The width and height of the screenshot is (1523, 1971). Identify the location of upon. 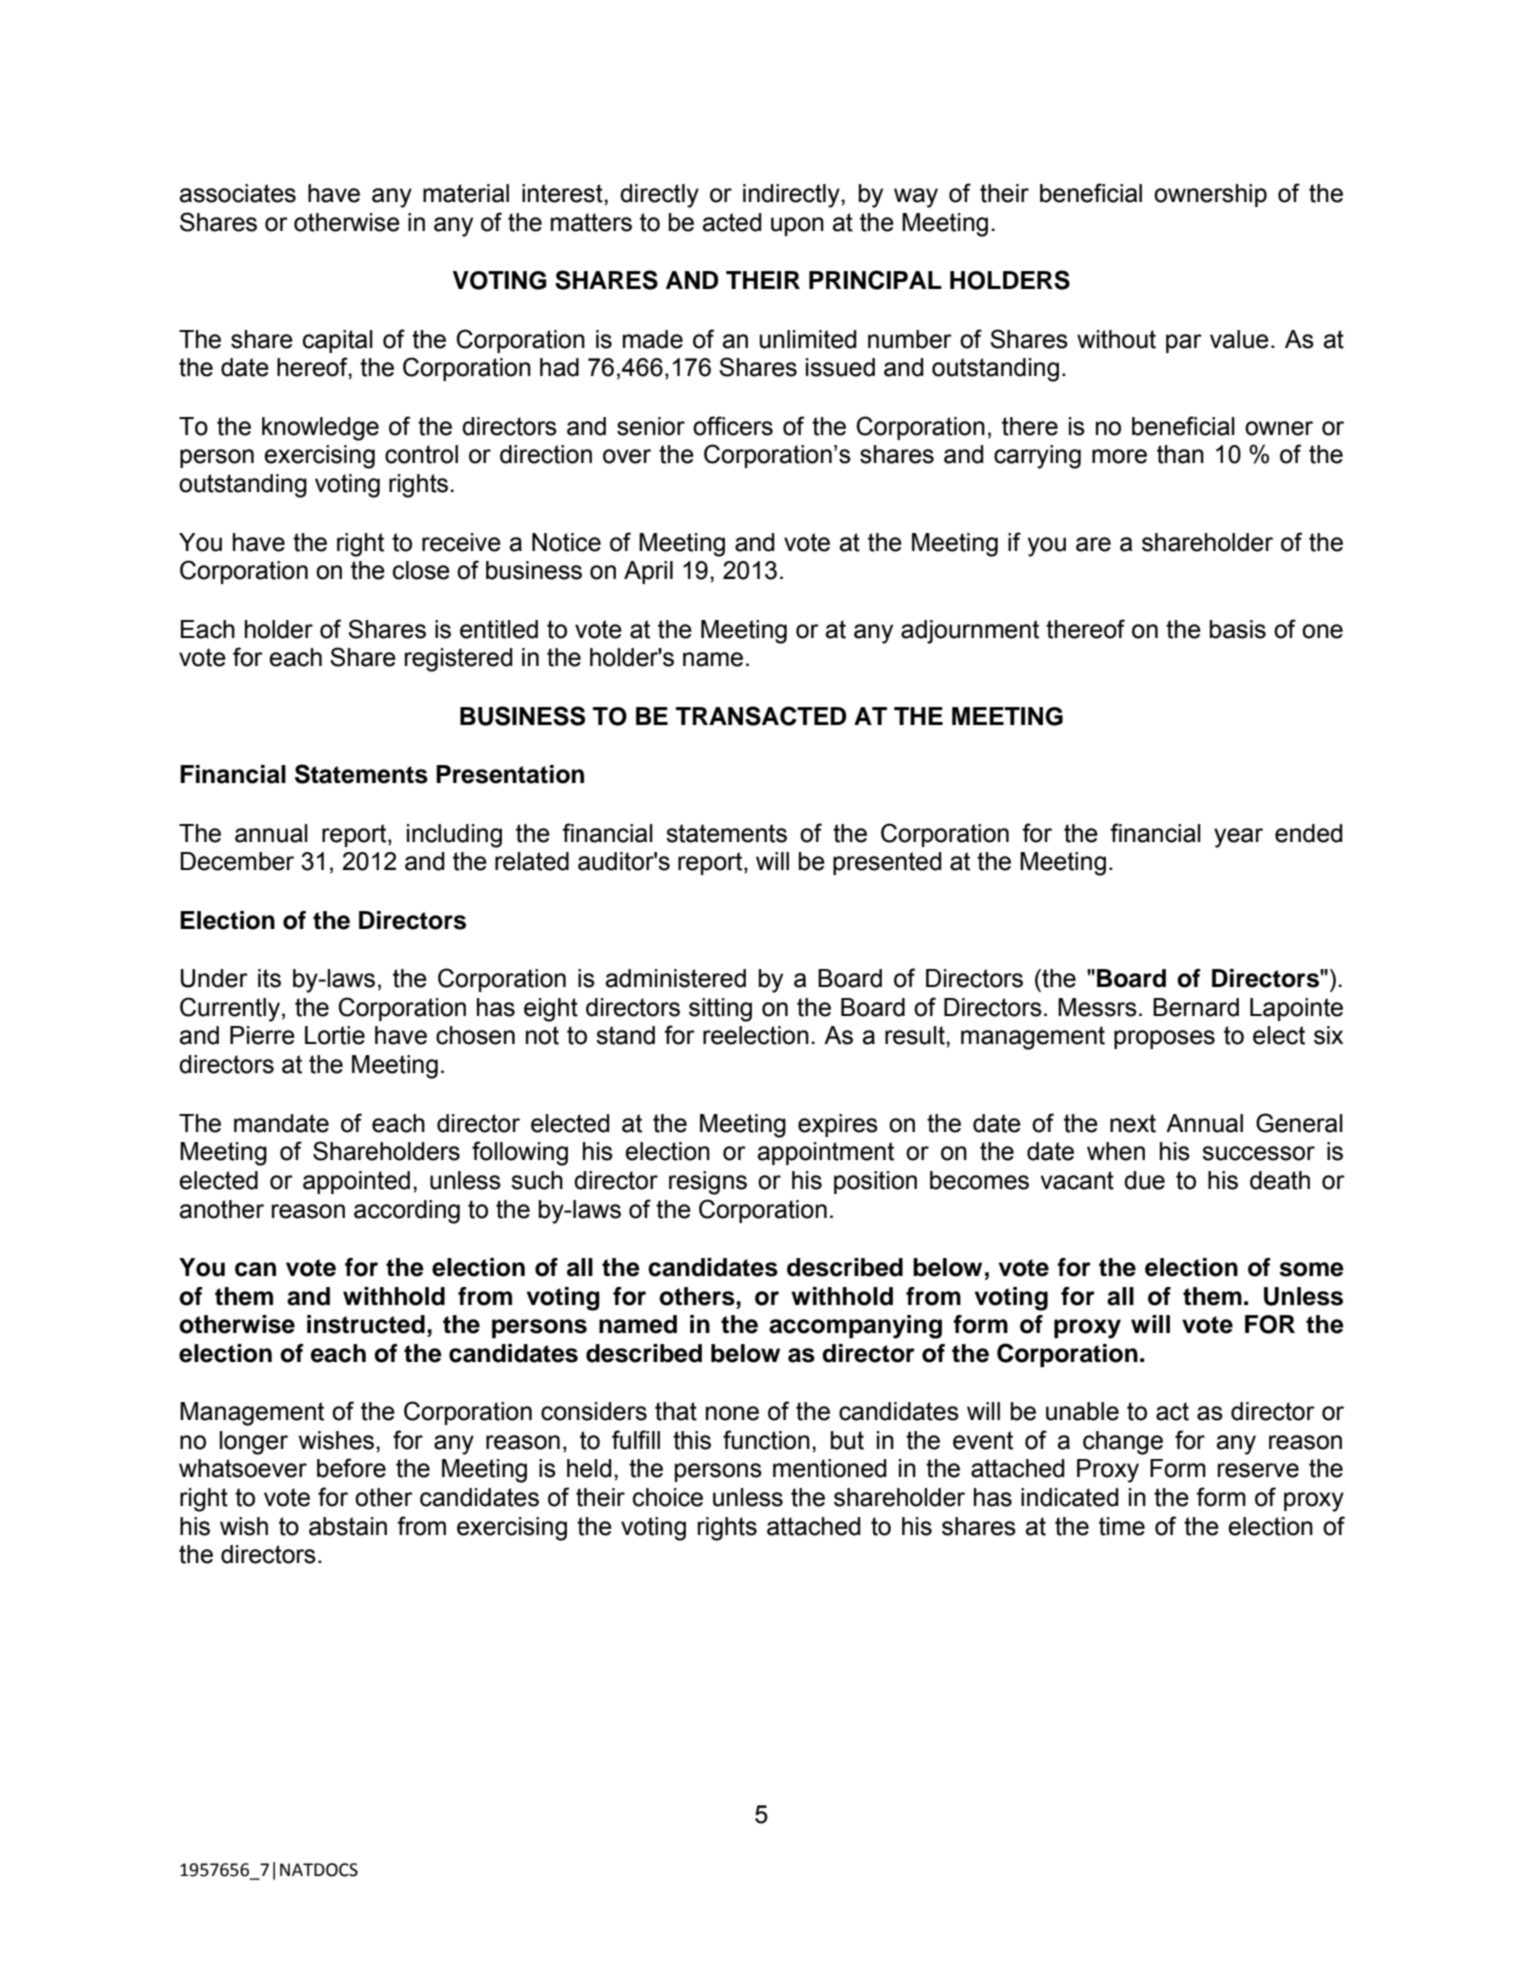
(797, 226).
